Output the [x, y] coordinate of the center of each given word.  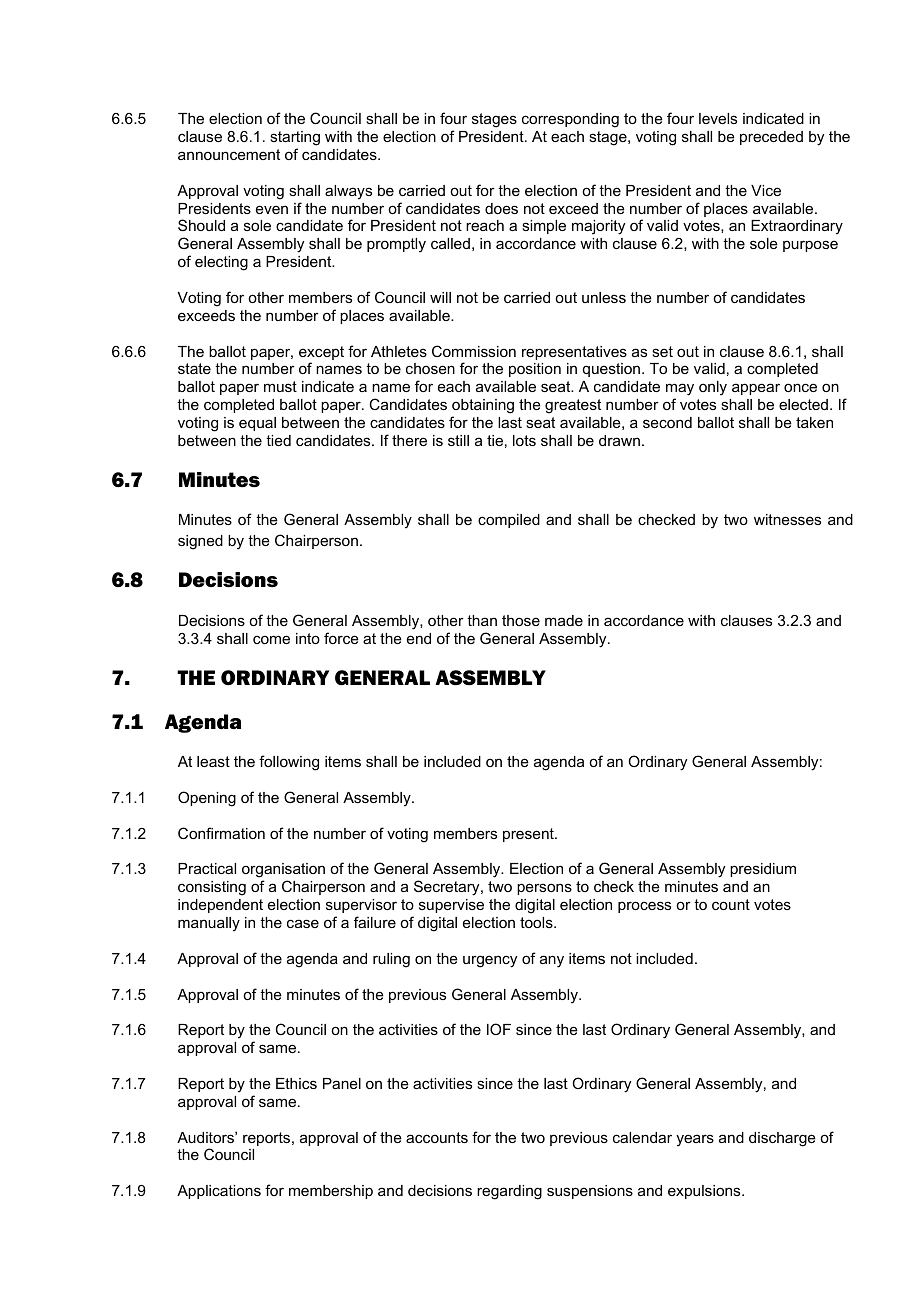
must [280, 386]
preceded [771, 138]
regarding [509, 1192]
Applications [219, 1192]
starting [295, 138]
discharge [782, 1139]
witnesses [787, 519]
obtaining [483, 406]
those [521, 620]
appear [756, 389]
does [501, 208]
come [271, 639]
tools [537, 922]
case [303, 923]
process [644, 907]
